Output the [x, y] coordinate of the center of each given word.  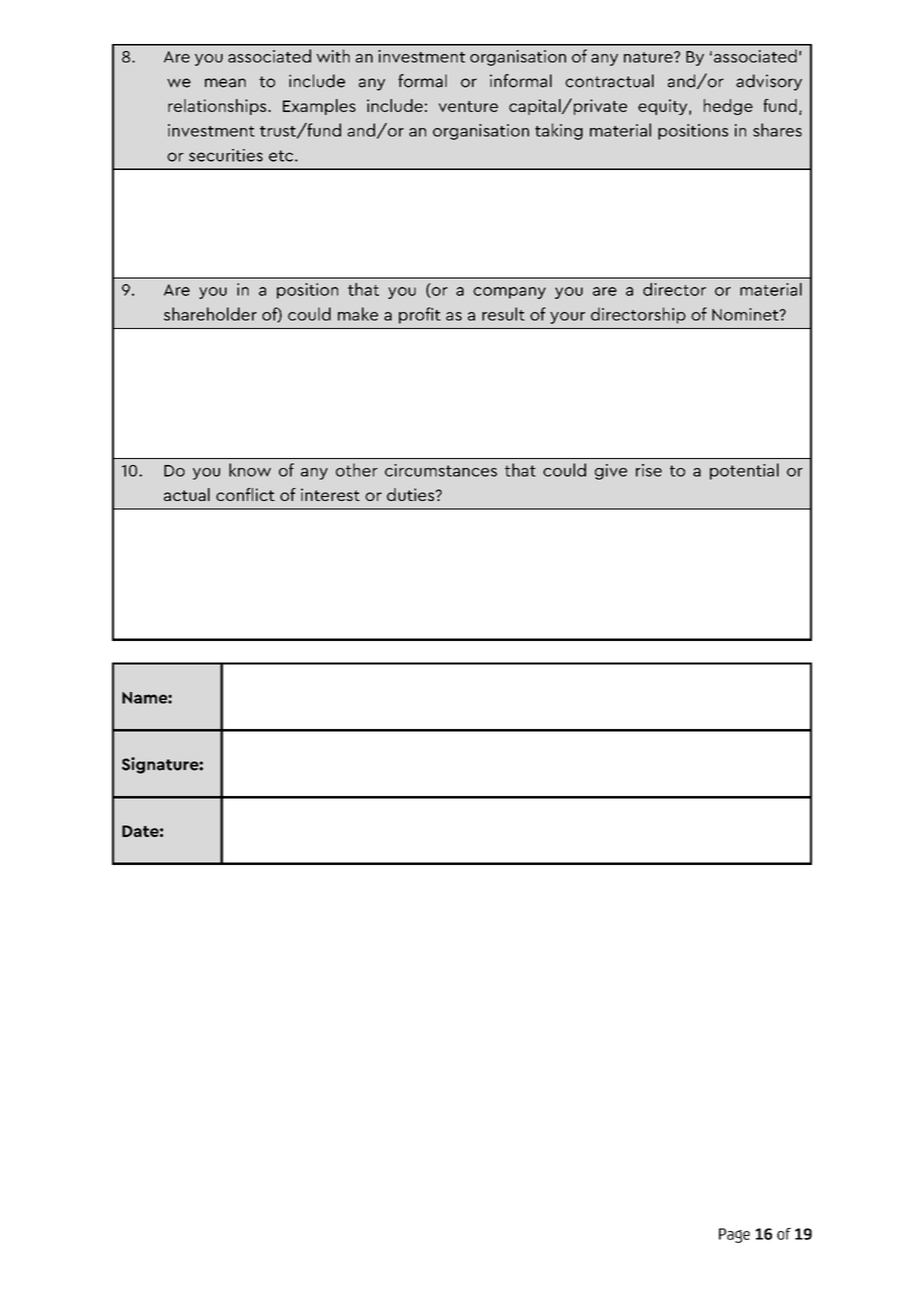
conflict [245, 494]
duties [411, 494]
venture [468, 106]
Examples [319, 107]
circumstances [441, 470]
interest [330, 494]
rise [649, 470]
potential [744, 471]
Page [734, 1235]
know [250, 470]
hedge [728, 107]
